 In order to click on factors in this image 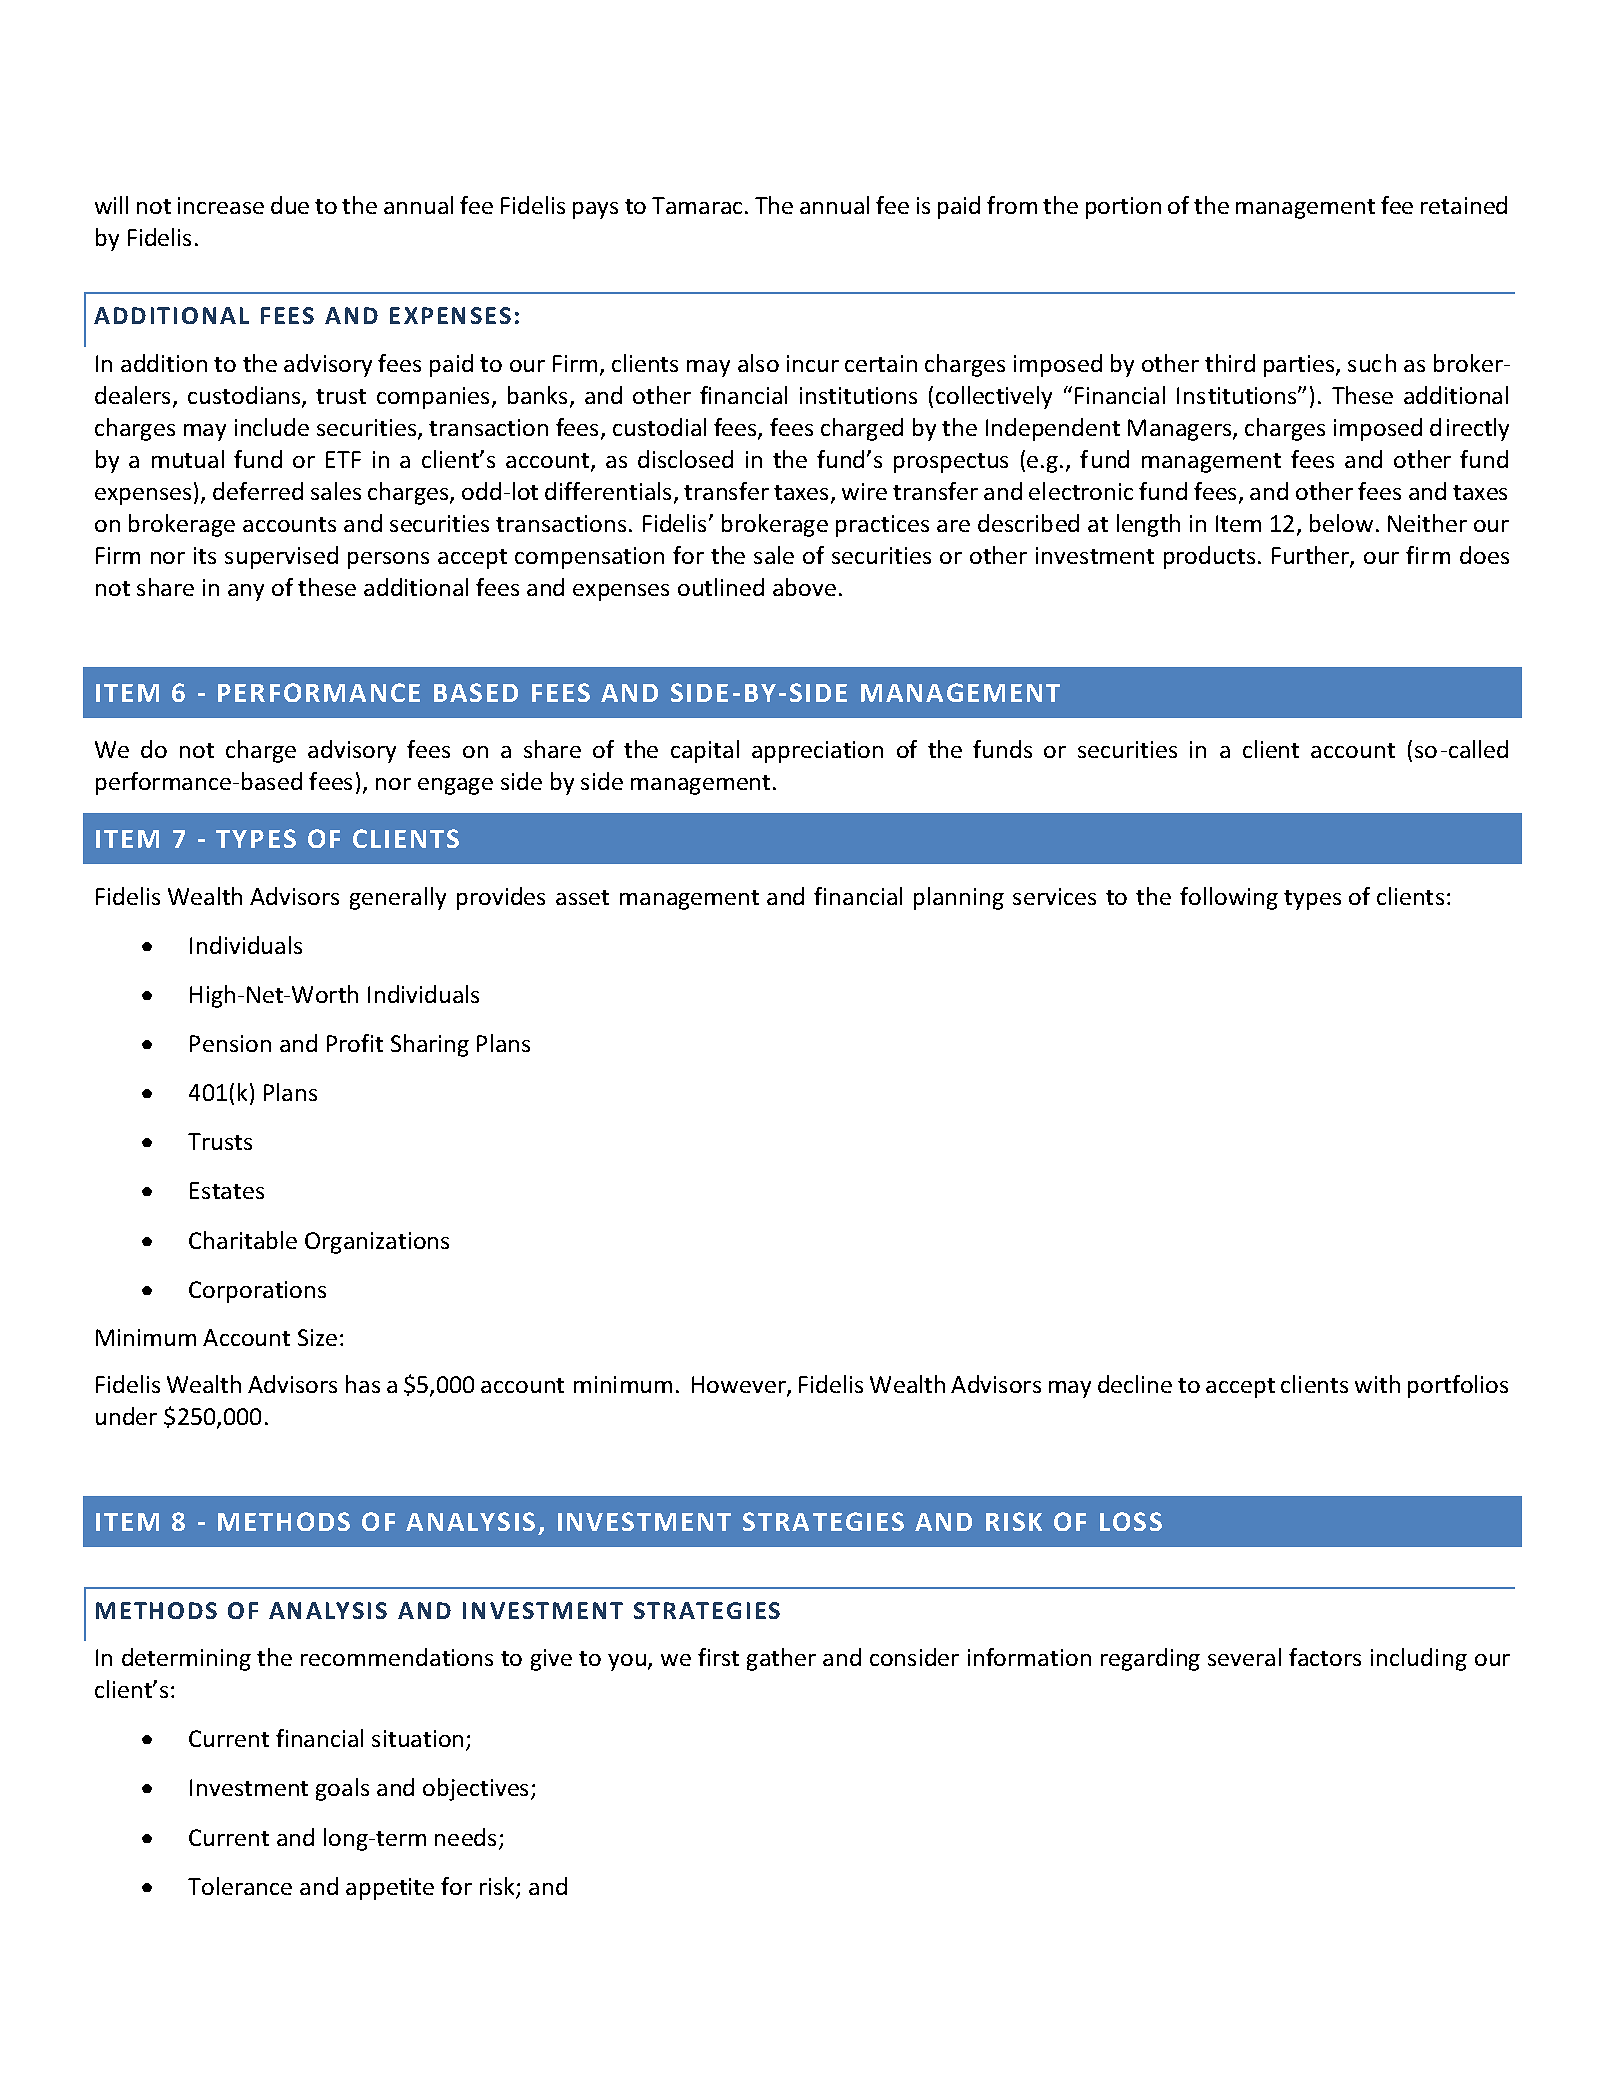, I will do `click(1325, 1657)`.
